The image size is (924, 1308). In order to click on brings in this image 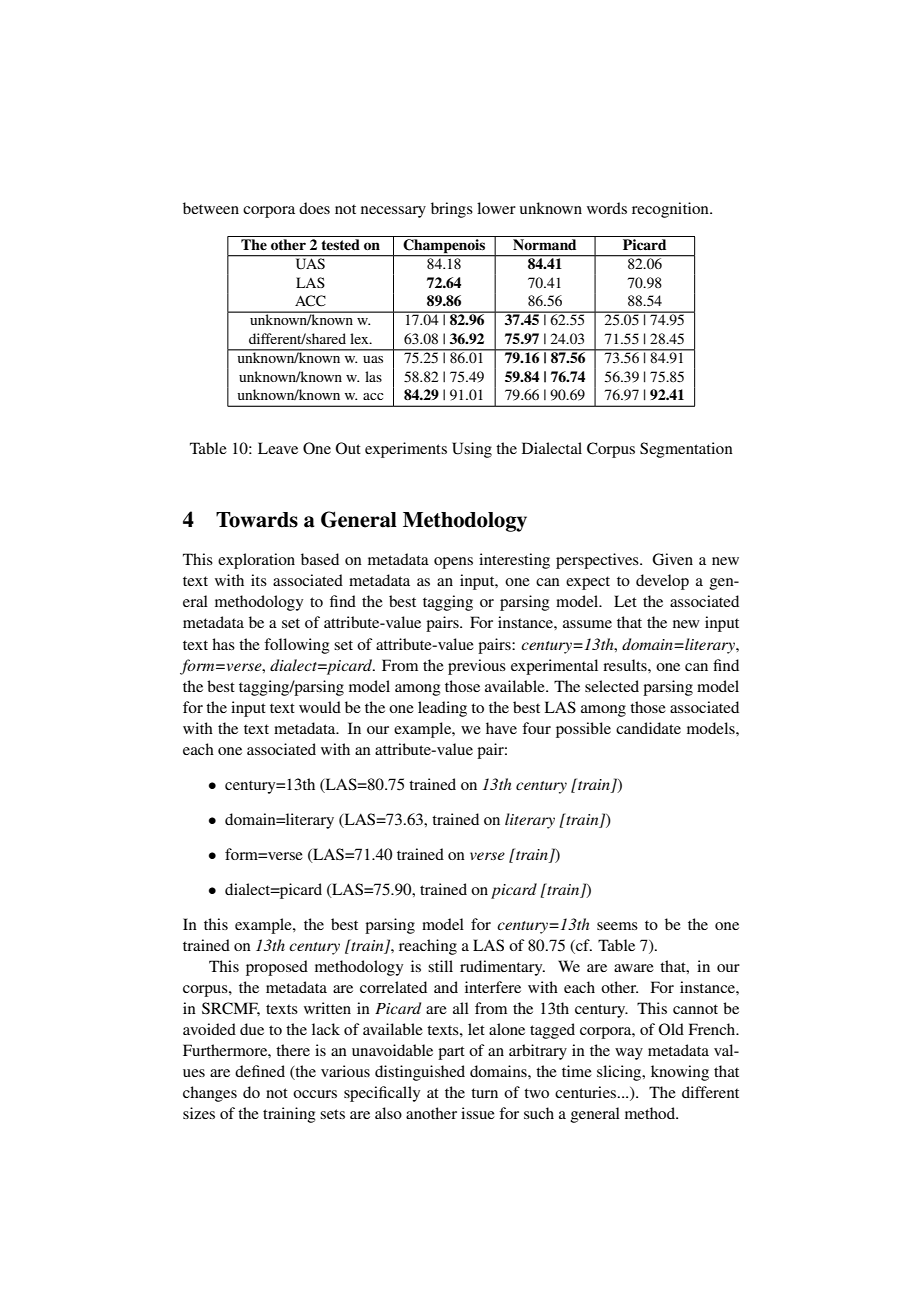, I will do `click(452, 210)`.
